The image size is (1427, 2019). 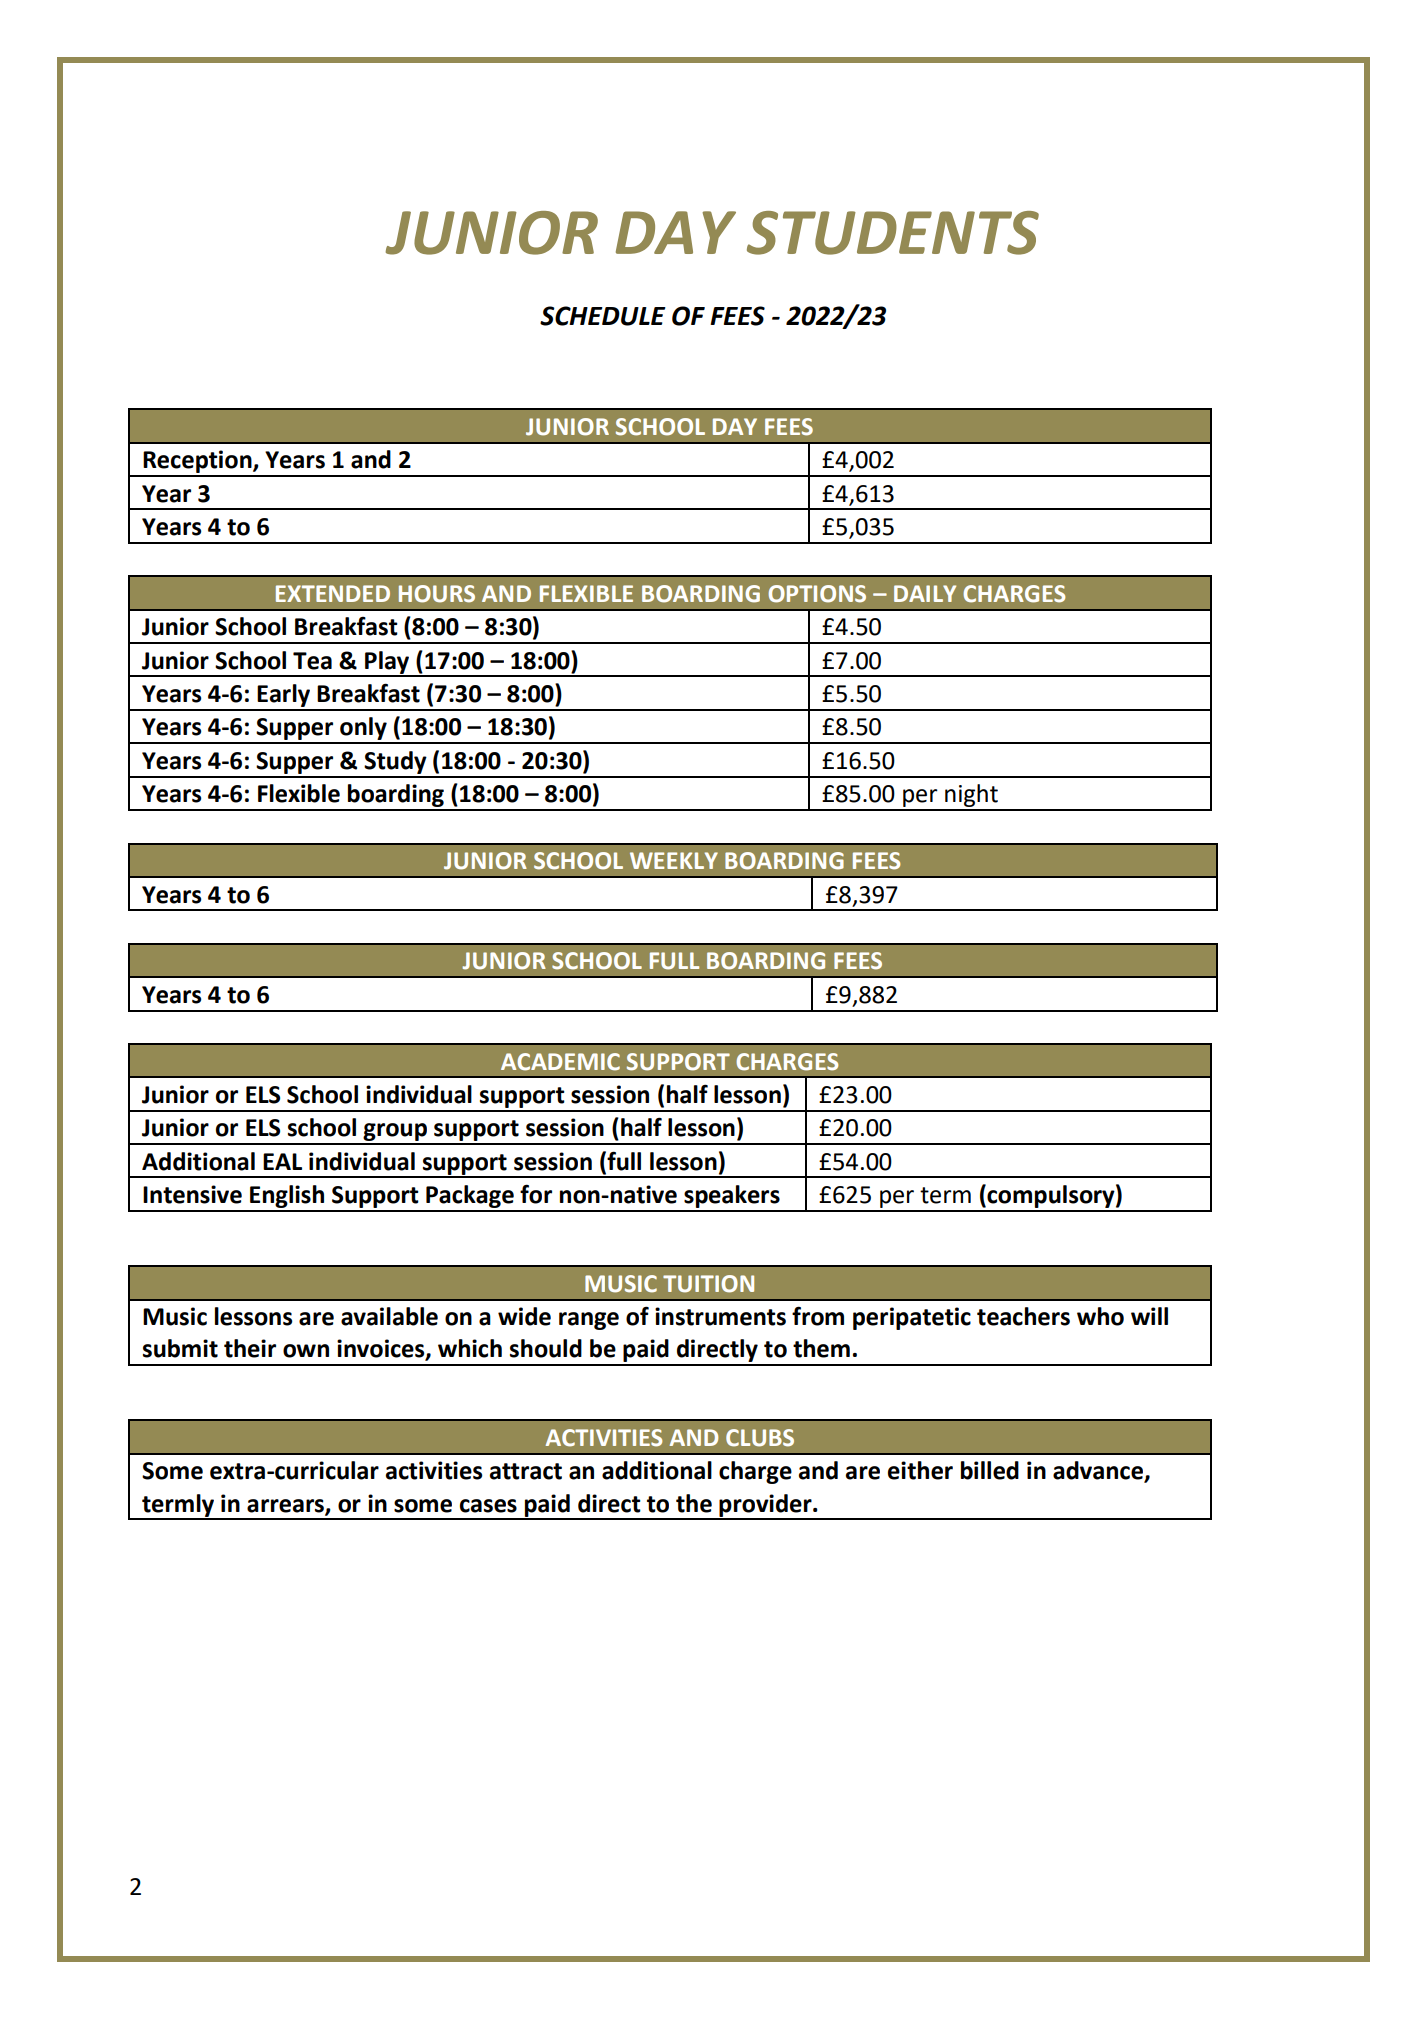 What do you see at coordinates (925, 593) in the image?
I see `DAILY` at bounding box center [925, 593].
